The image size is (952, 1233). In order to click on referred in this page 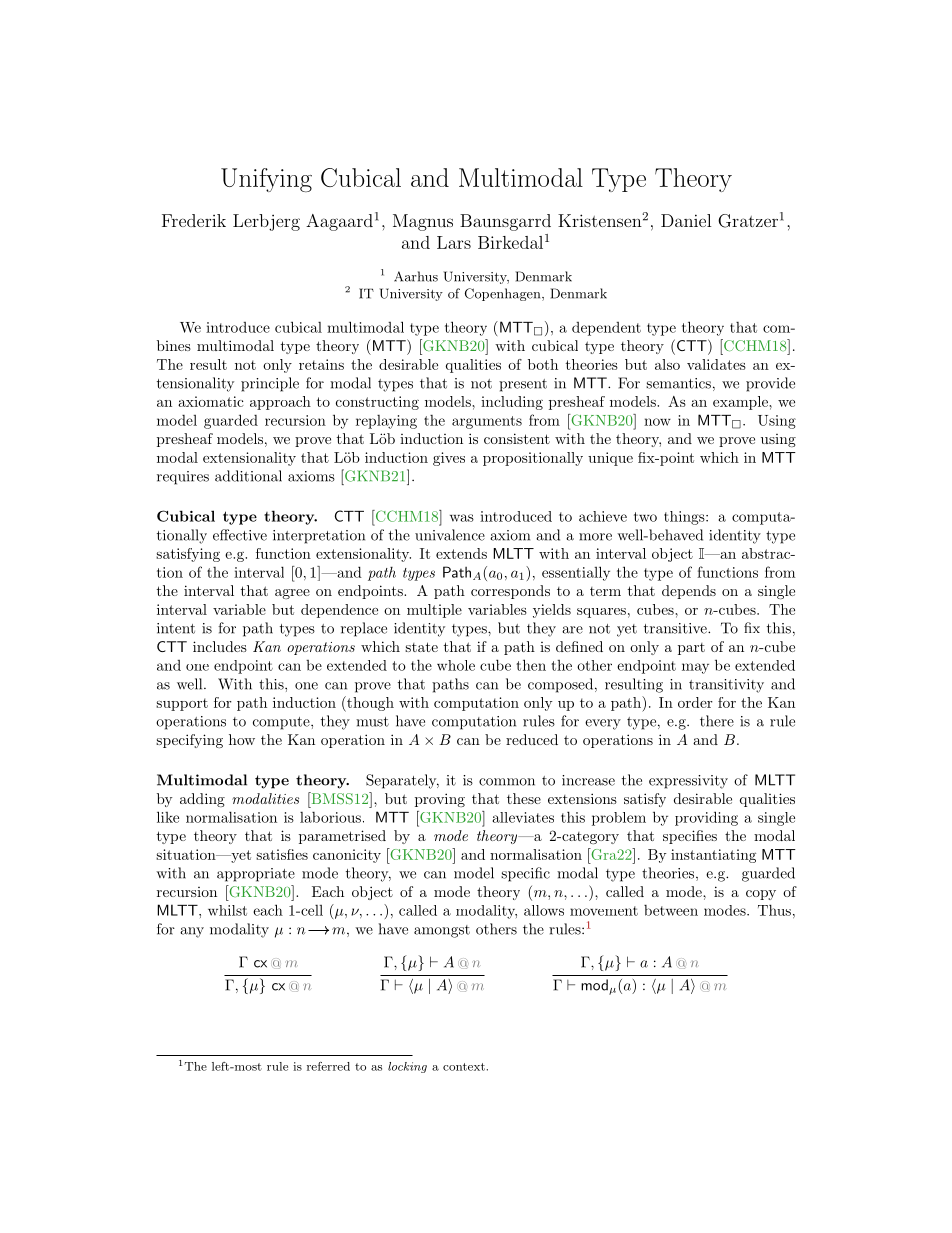, I will do `click(328, 1066)`.
